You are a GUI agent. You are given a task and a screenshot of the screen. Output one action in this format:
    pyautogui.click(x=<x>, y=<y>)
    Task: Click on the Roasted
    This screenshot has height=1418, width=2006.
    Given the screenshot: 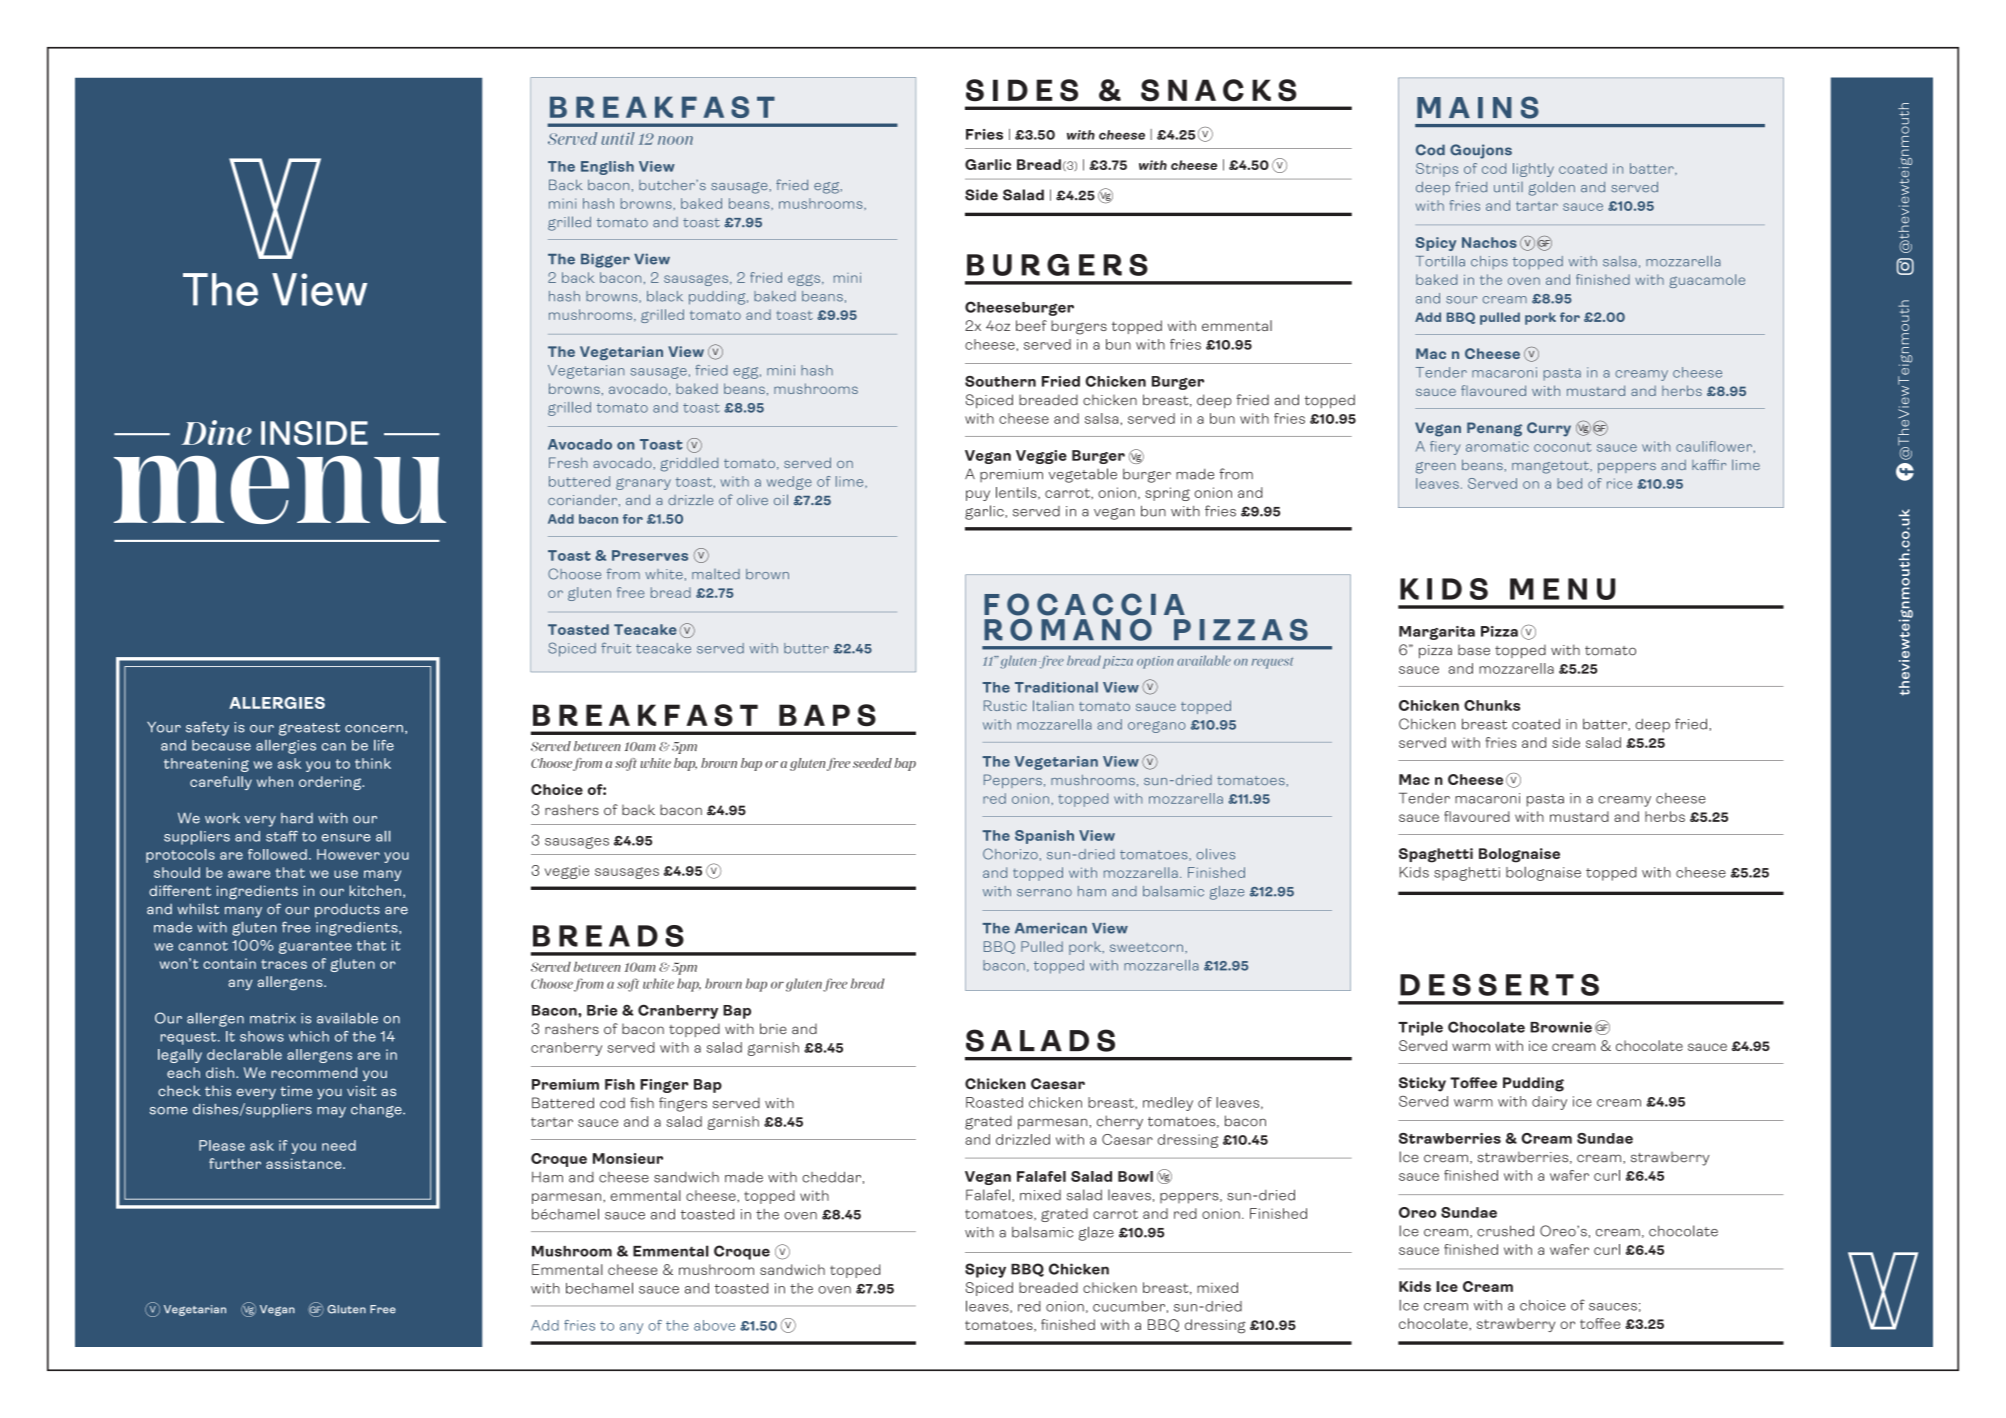 What is the action you would take?
    pyautogui.click(x=994, y=1102)
